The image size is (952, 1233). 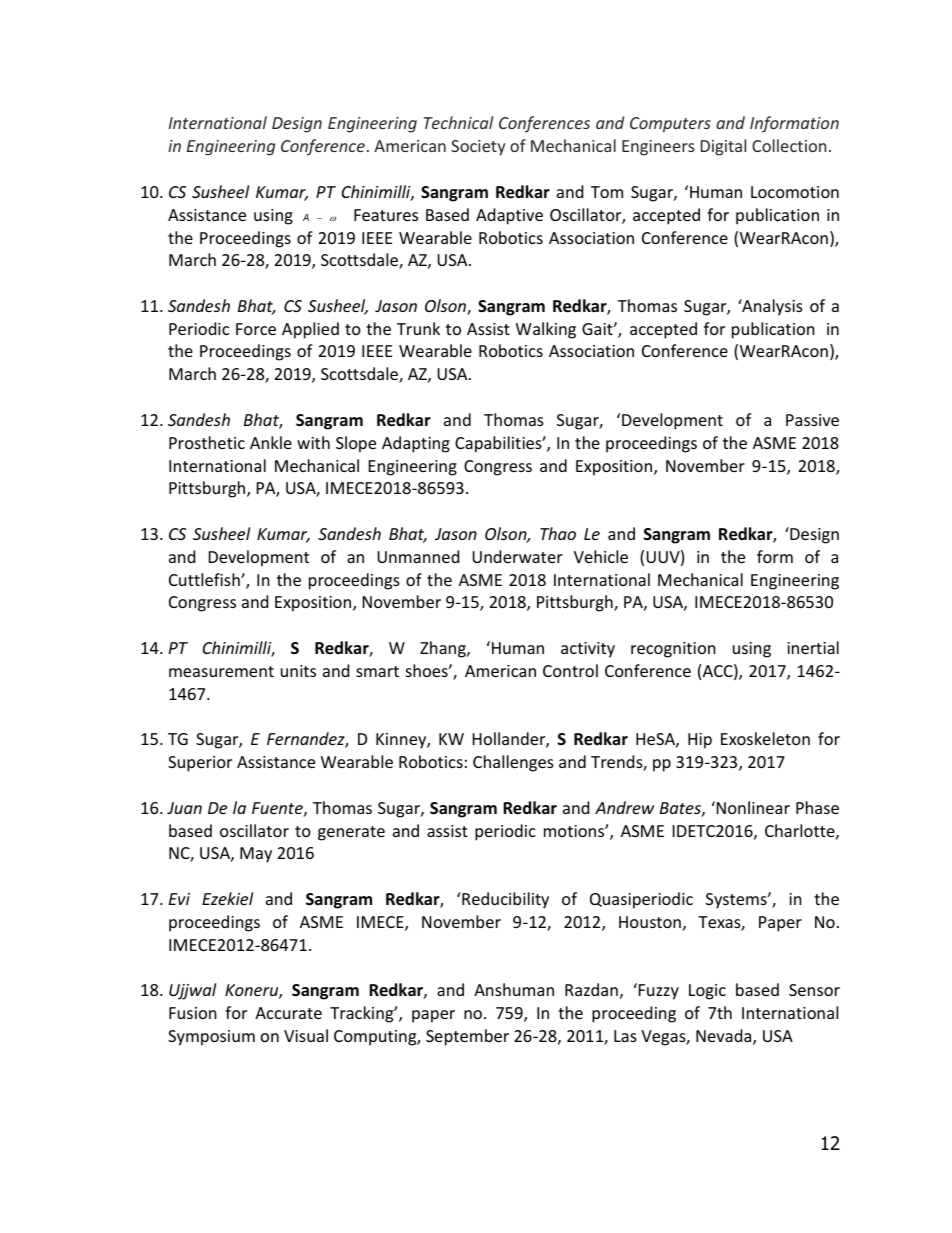 I want to click on Digital, so click(x=723, y=147).
